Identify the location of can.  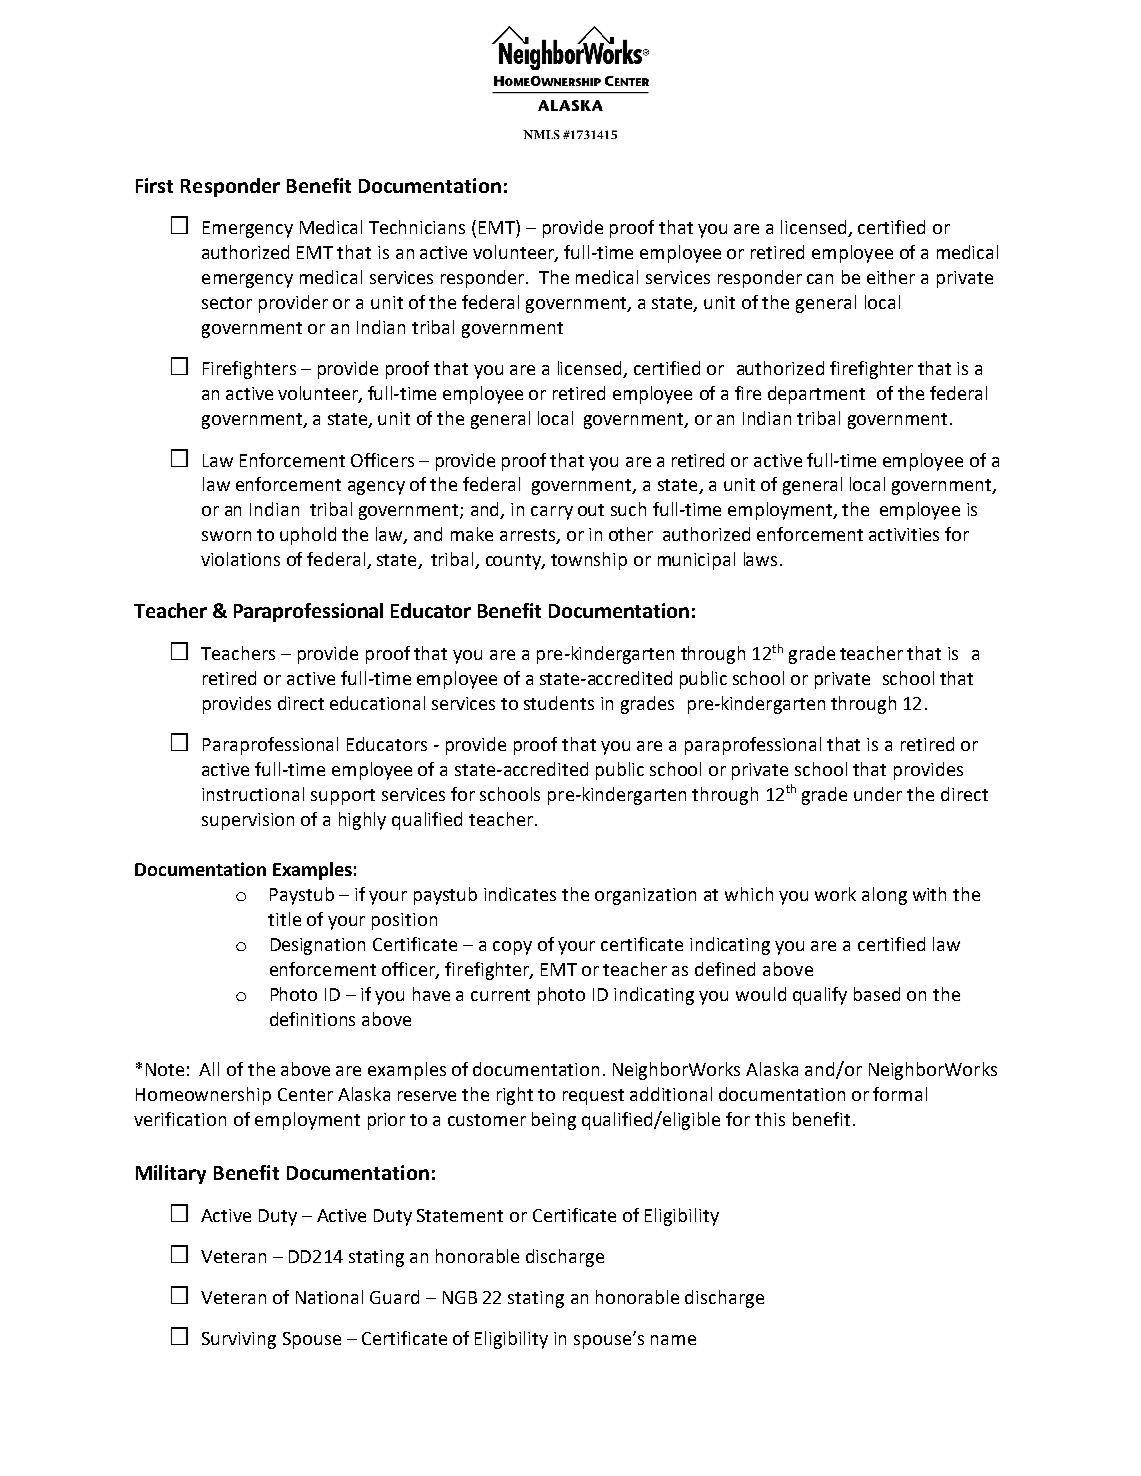
(820, 279).
